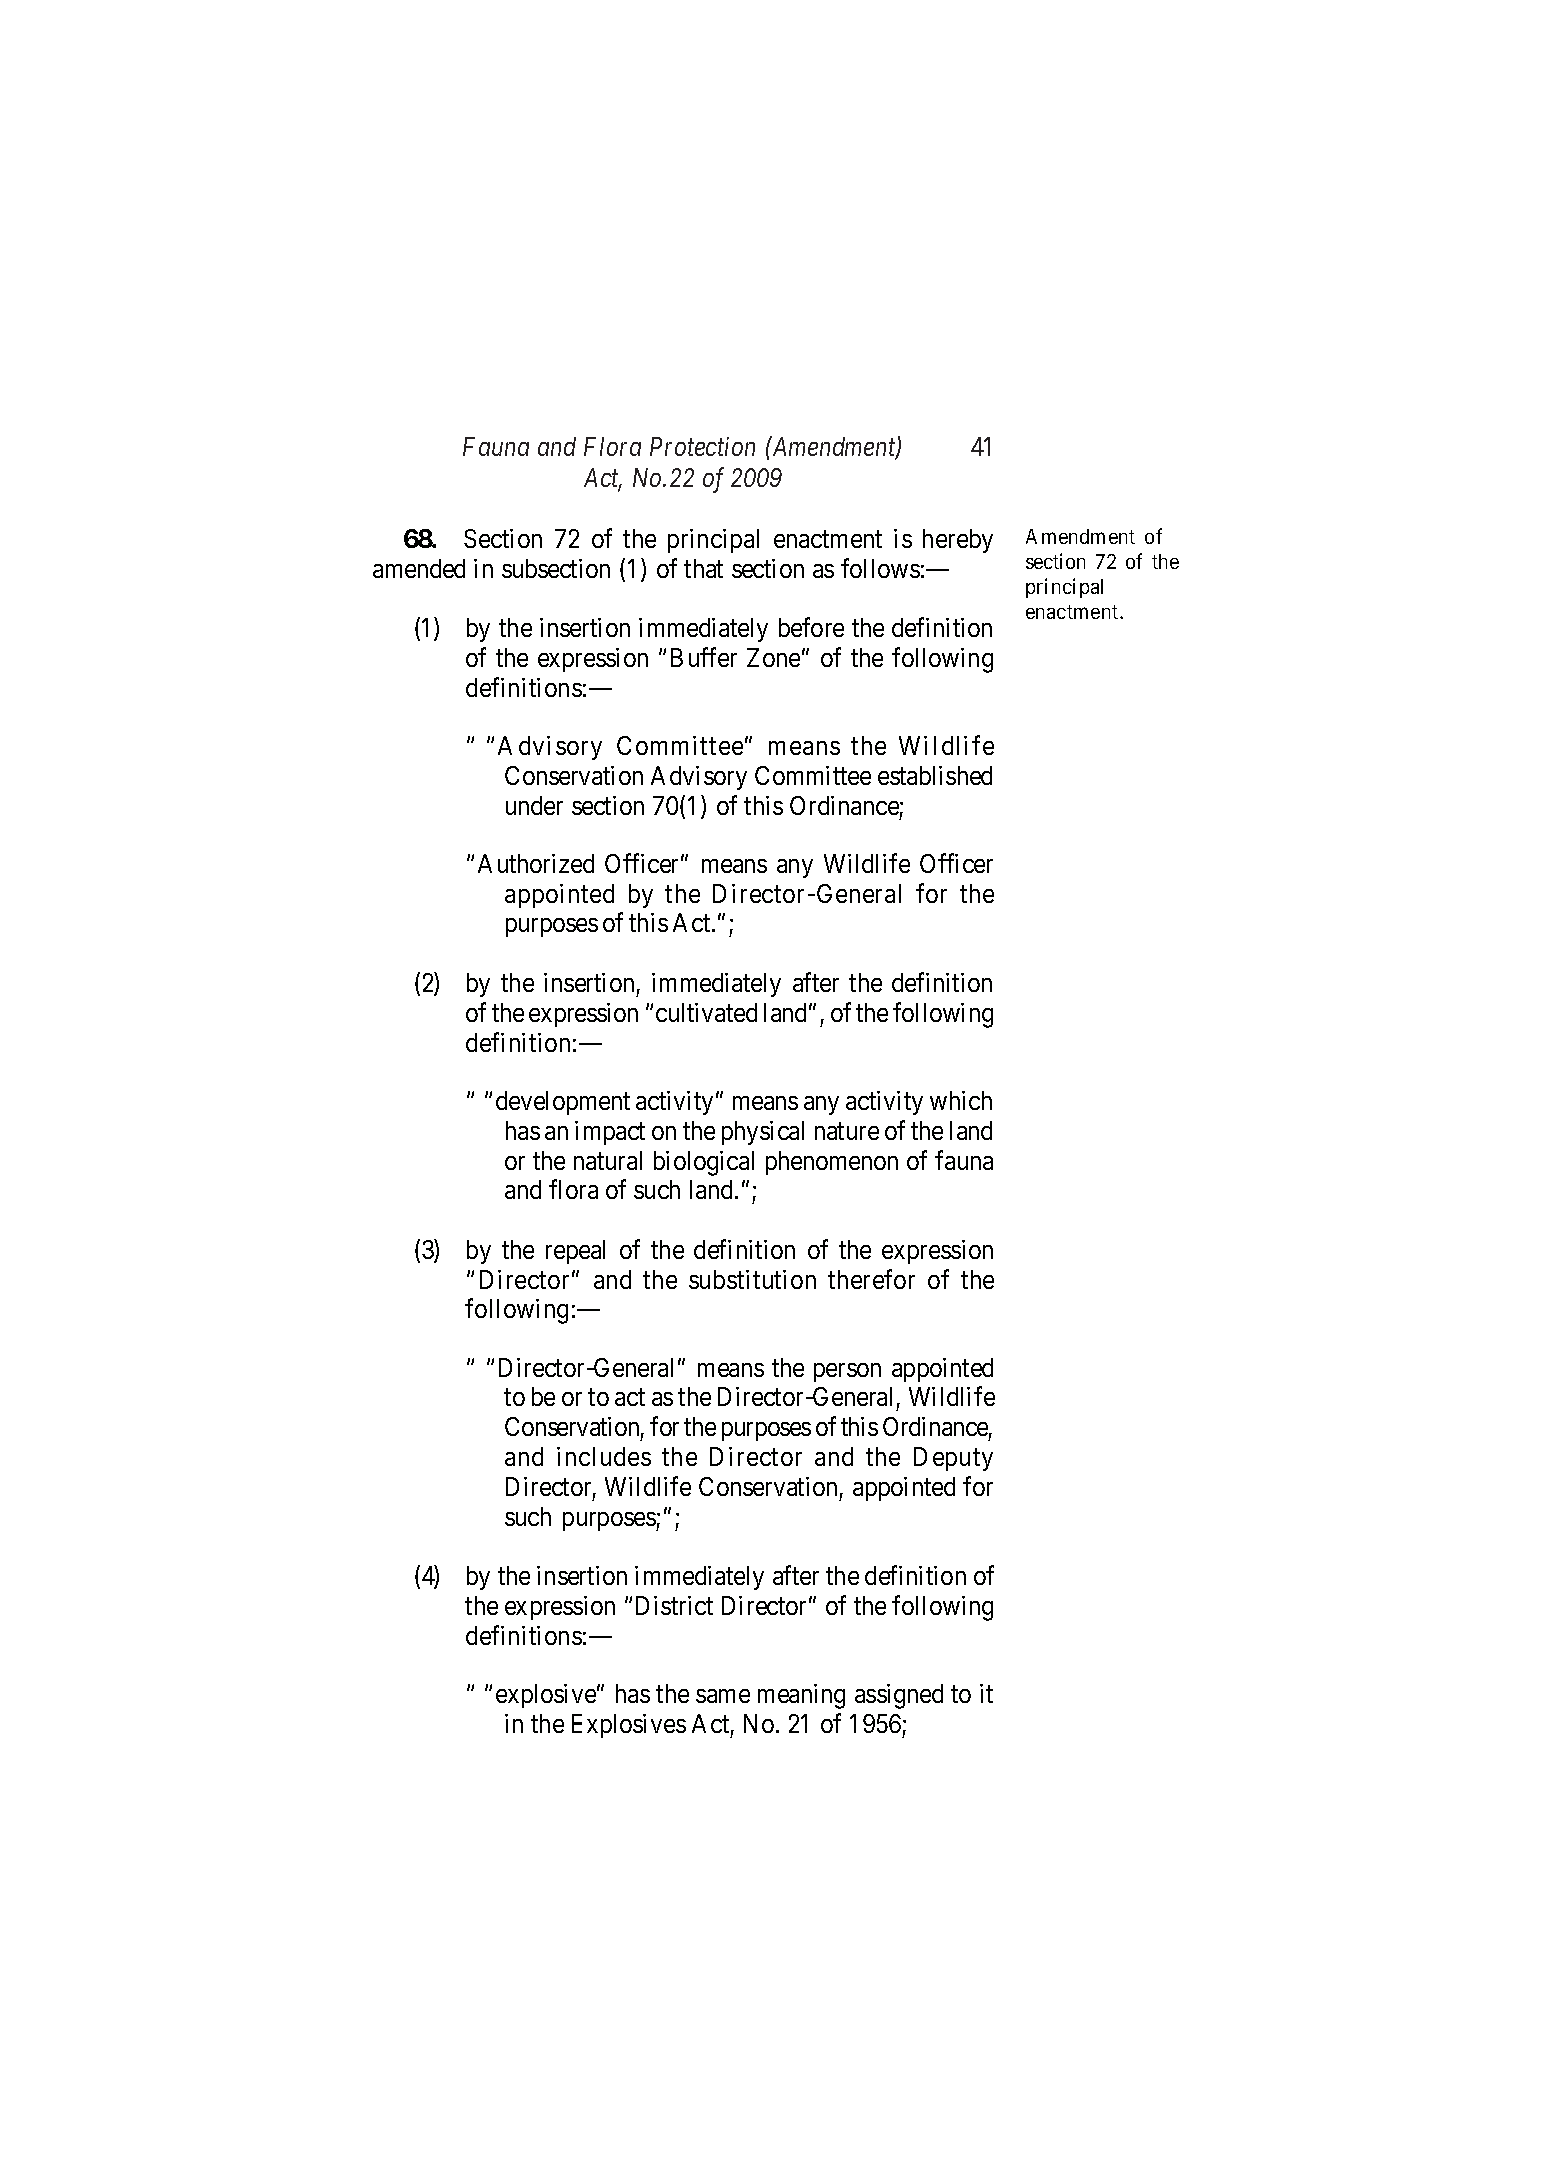  Describe the element at coordinates (674, 1605) in the page. I see `District` at that location.
